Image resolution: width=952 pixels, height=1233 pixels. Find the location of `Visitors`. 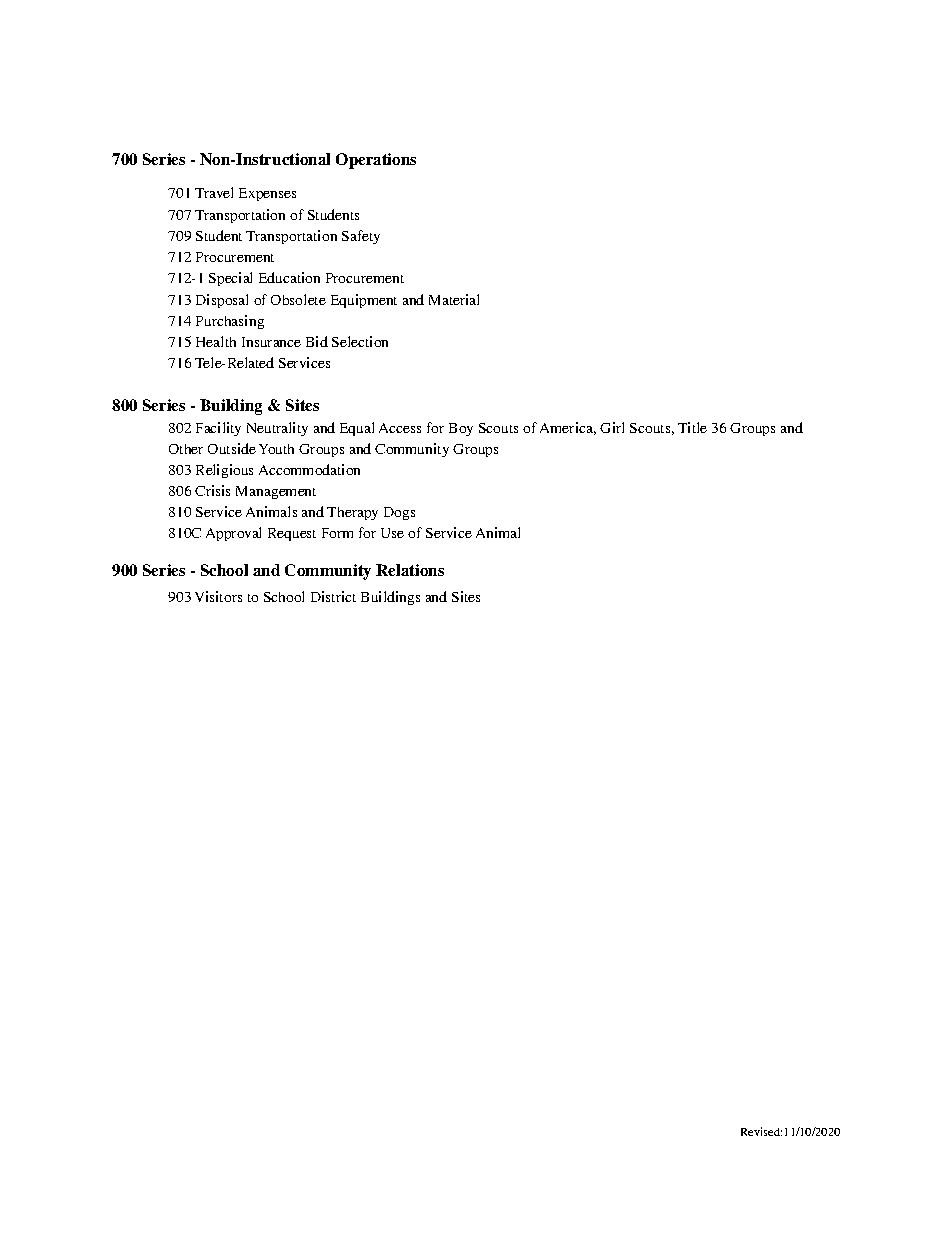

Visitors is located at coordinates (218, 596).
